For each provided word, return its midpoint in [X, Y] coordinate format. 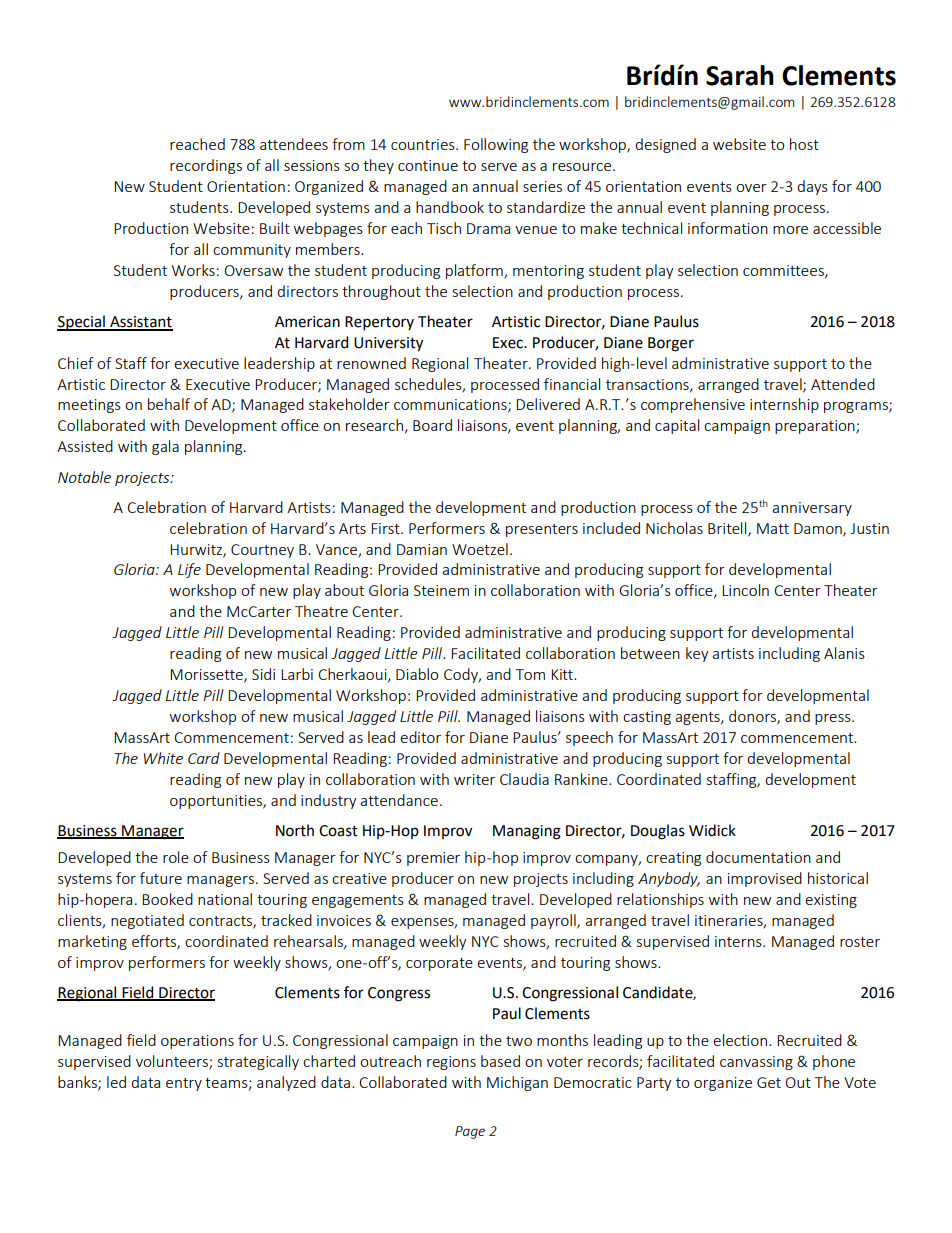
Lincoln [745, 590]
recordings [206, 166]
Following [496, 145]
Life [189, 570]
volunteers [173, 1062]
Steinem [441, 590]
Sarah [740, 75]
